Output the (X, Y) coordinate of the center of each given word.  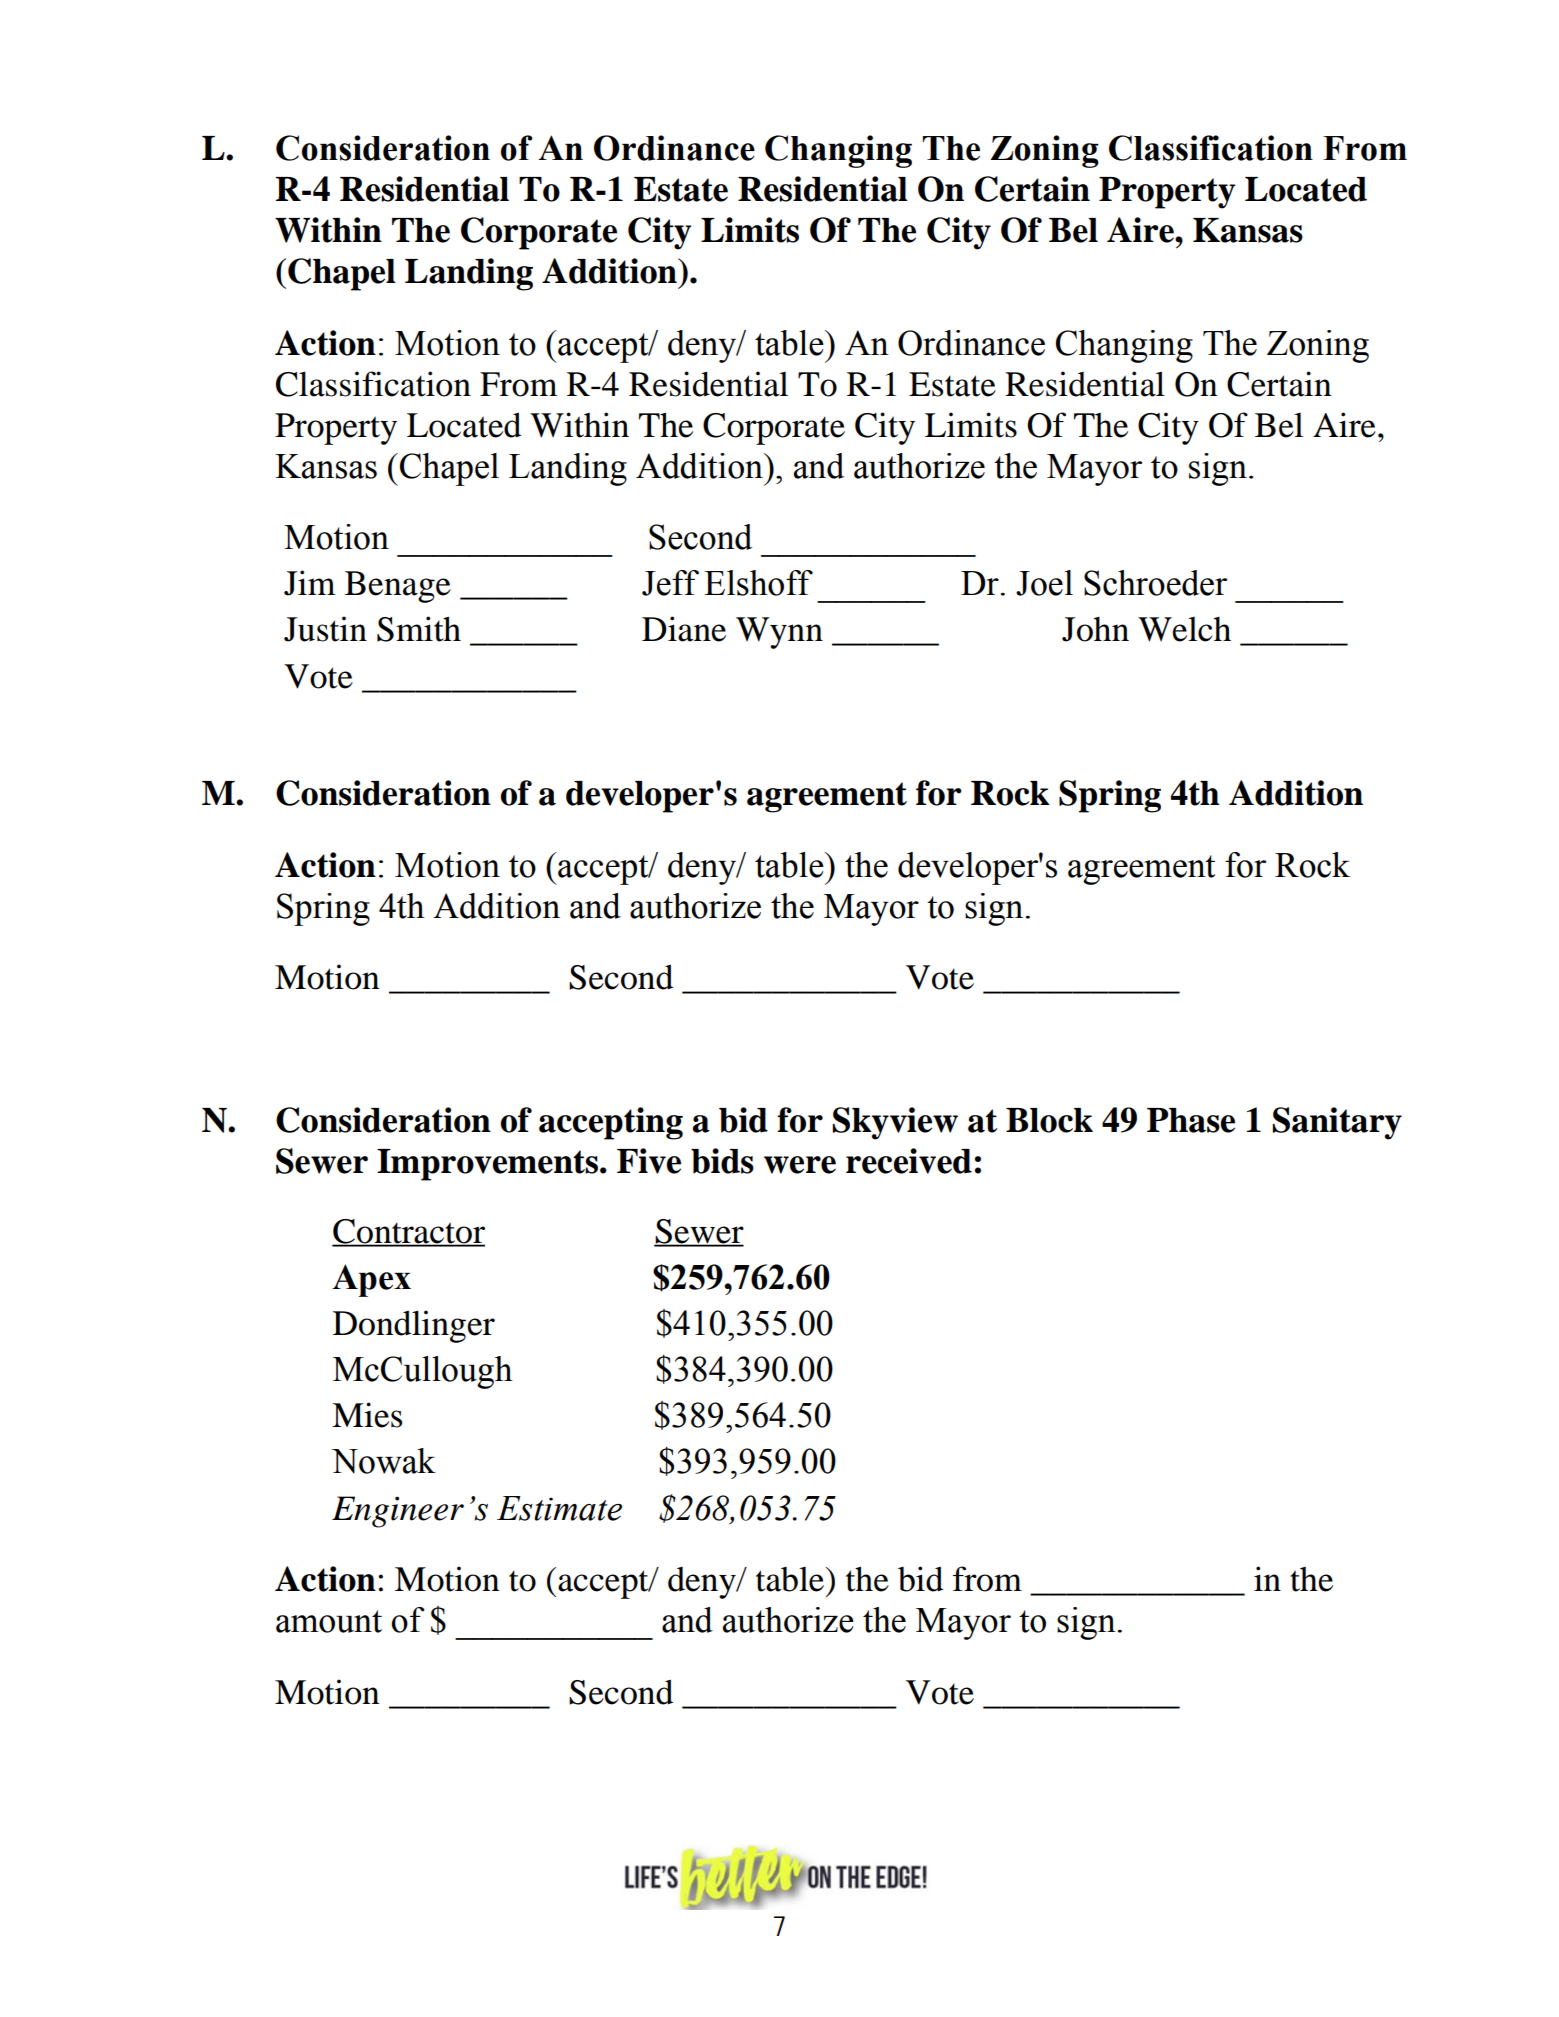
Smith (419, 629)
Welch (1184, 629)
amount (329, 1621)
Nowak (384, 1461)
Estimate (559, 1508)
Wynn (779, 633)
